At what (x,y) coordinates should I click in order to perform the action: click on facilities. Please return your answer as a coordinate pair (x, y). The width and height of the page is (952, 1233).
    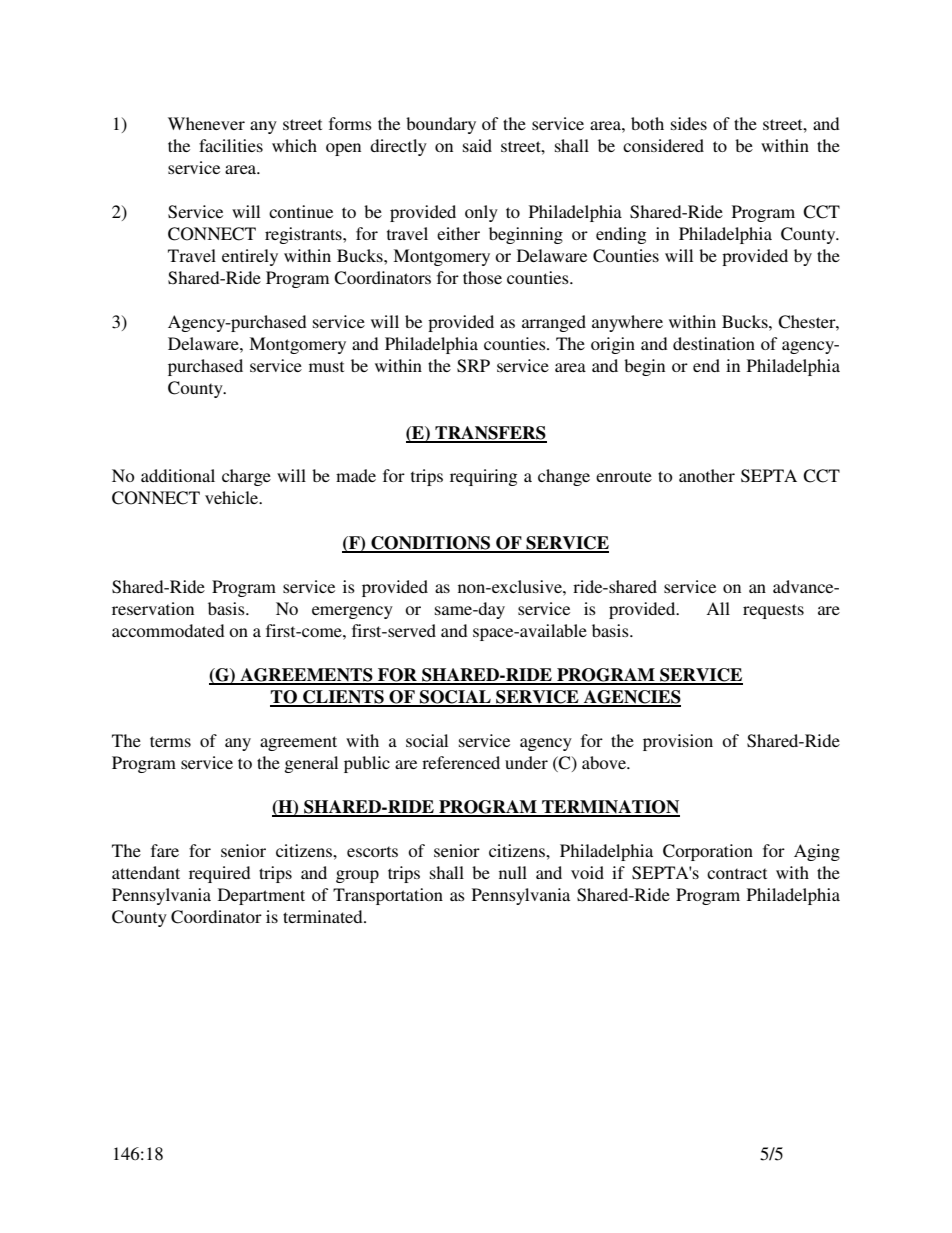
    Looking at the image, I should click on (231, 145).
